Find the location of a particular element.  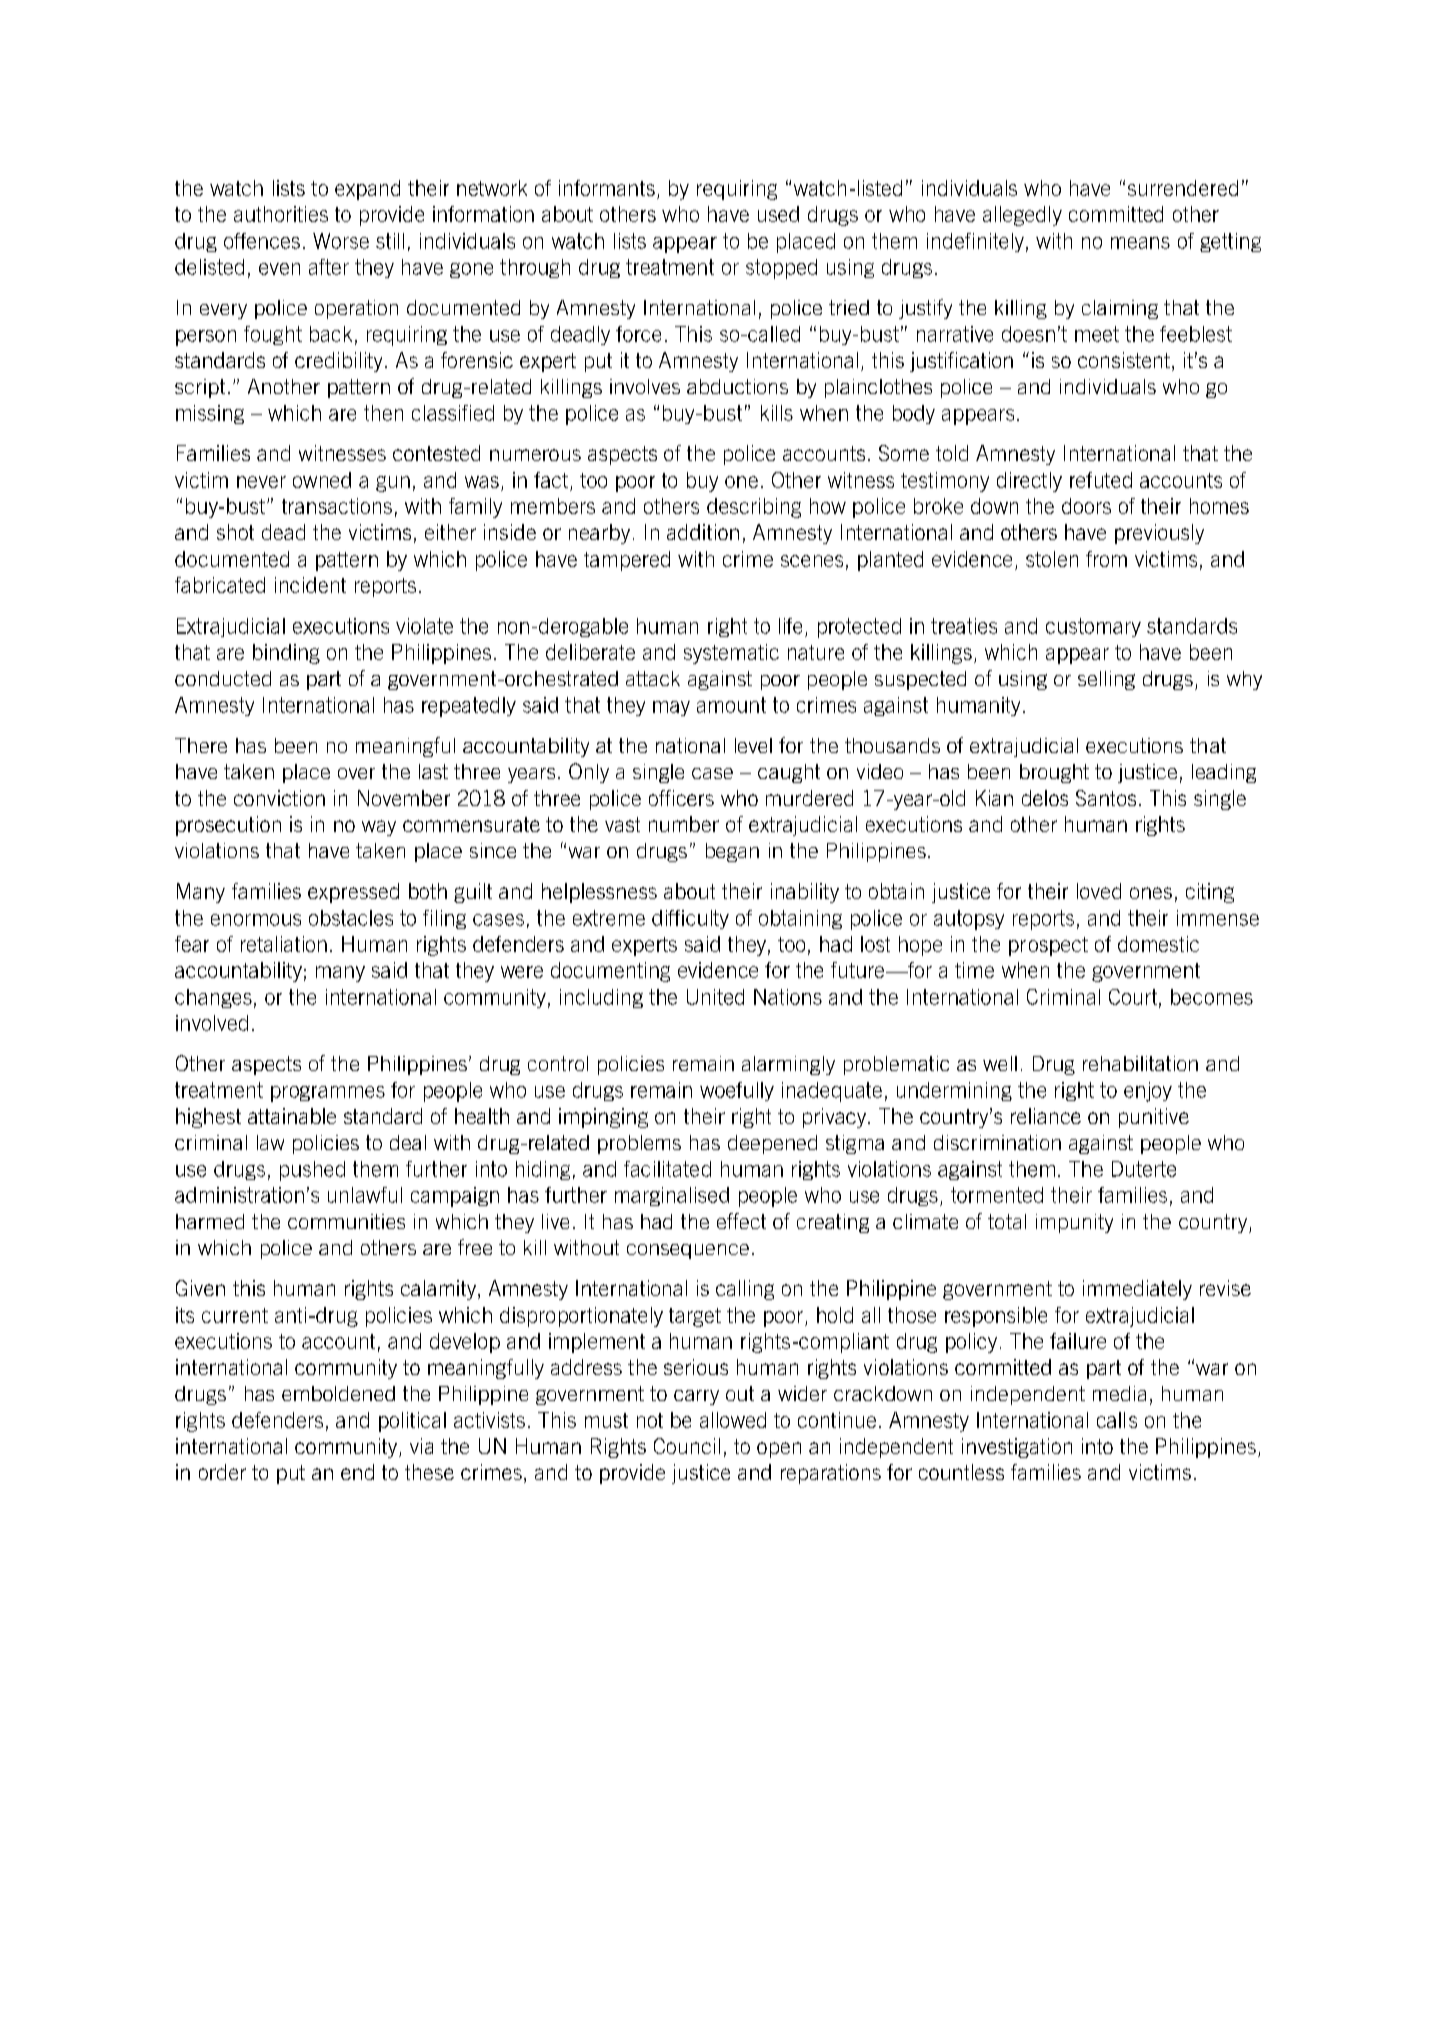

involved is located at coordinates (212, 1023).
